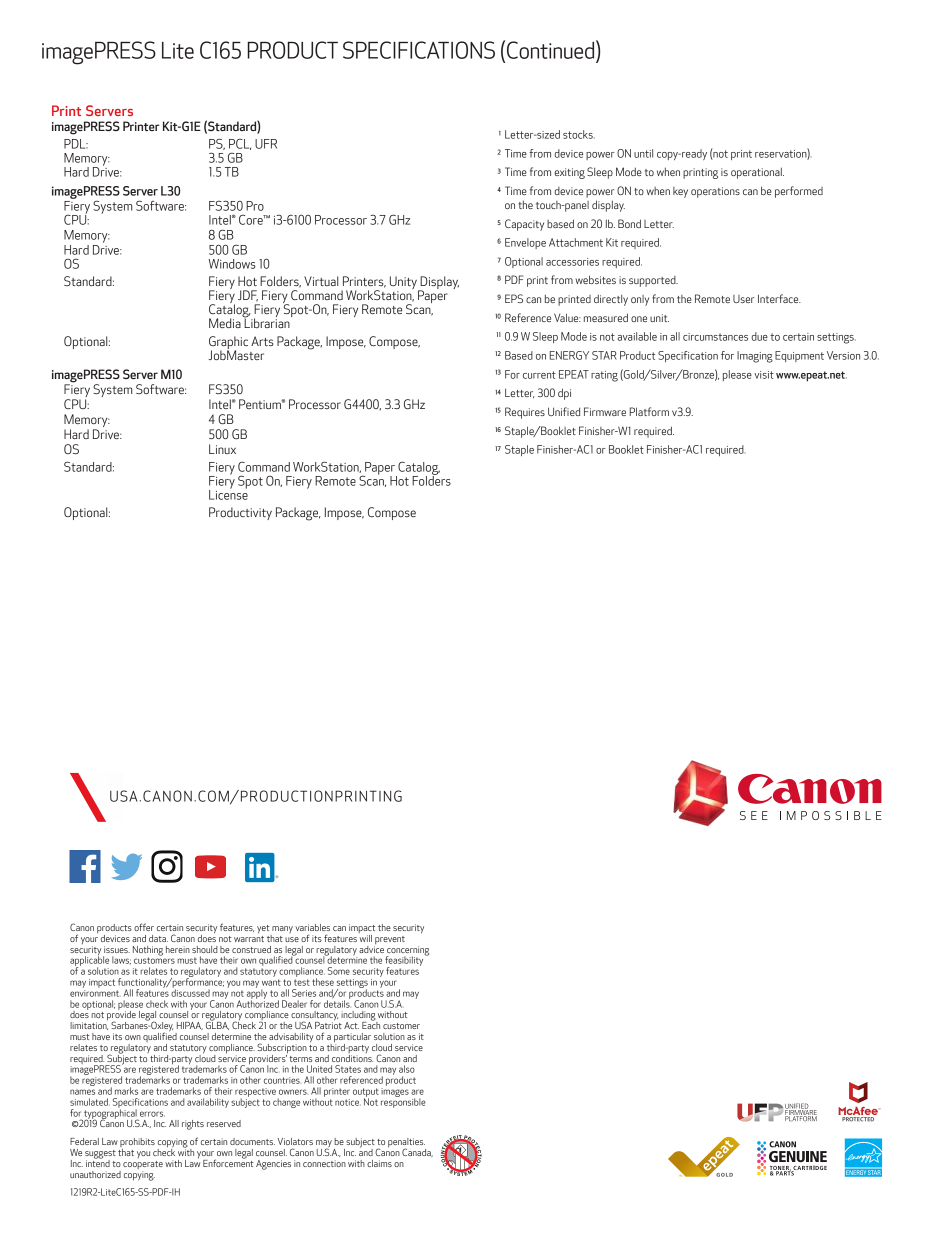 The height and width of the screenshot is (1233, 952). What do you see at coordinates (403, 1102) in the screenshot?
I see `responsible` at bounding box center [403, 1102].
